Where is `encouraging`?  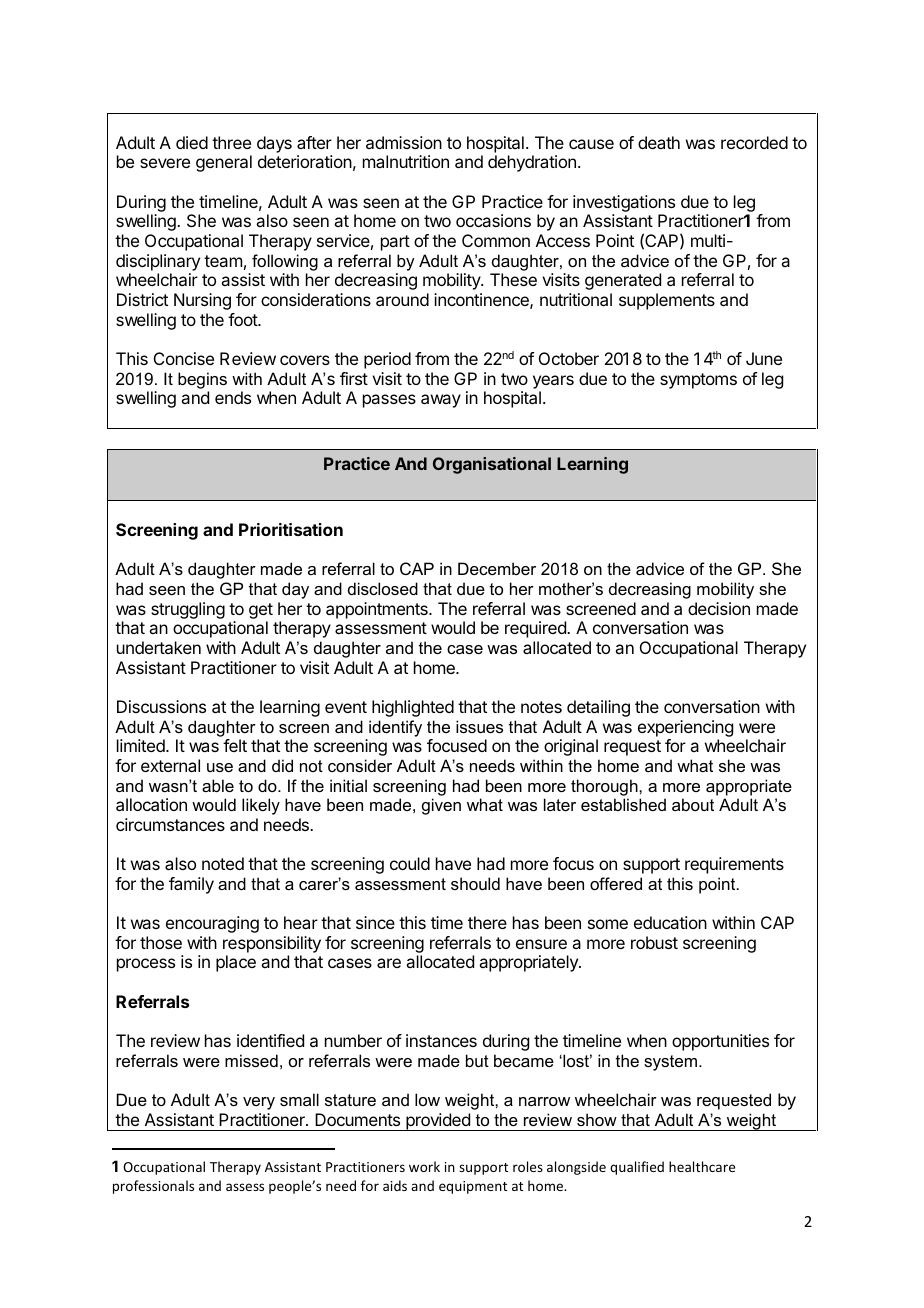 encouraging is located at coordinates (212, 924).
